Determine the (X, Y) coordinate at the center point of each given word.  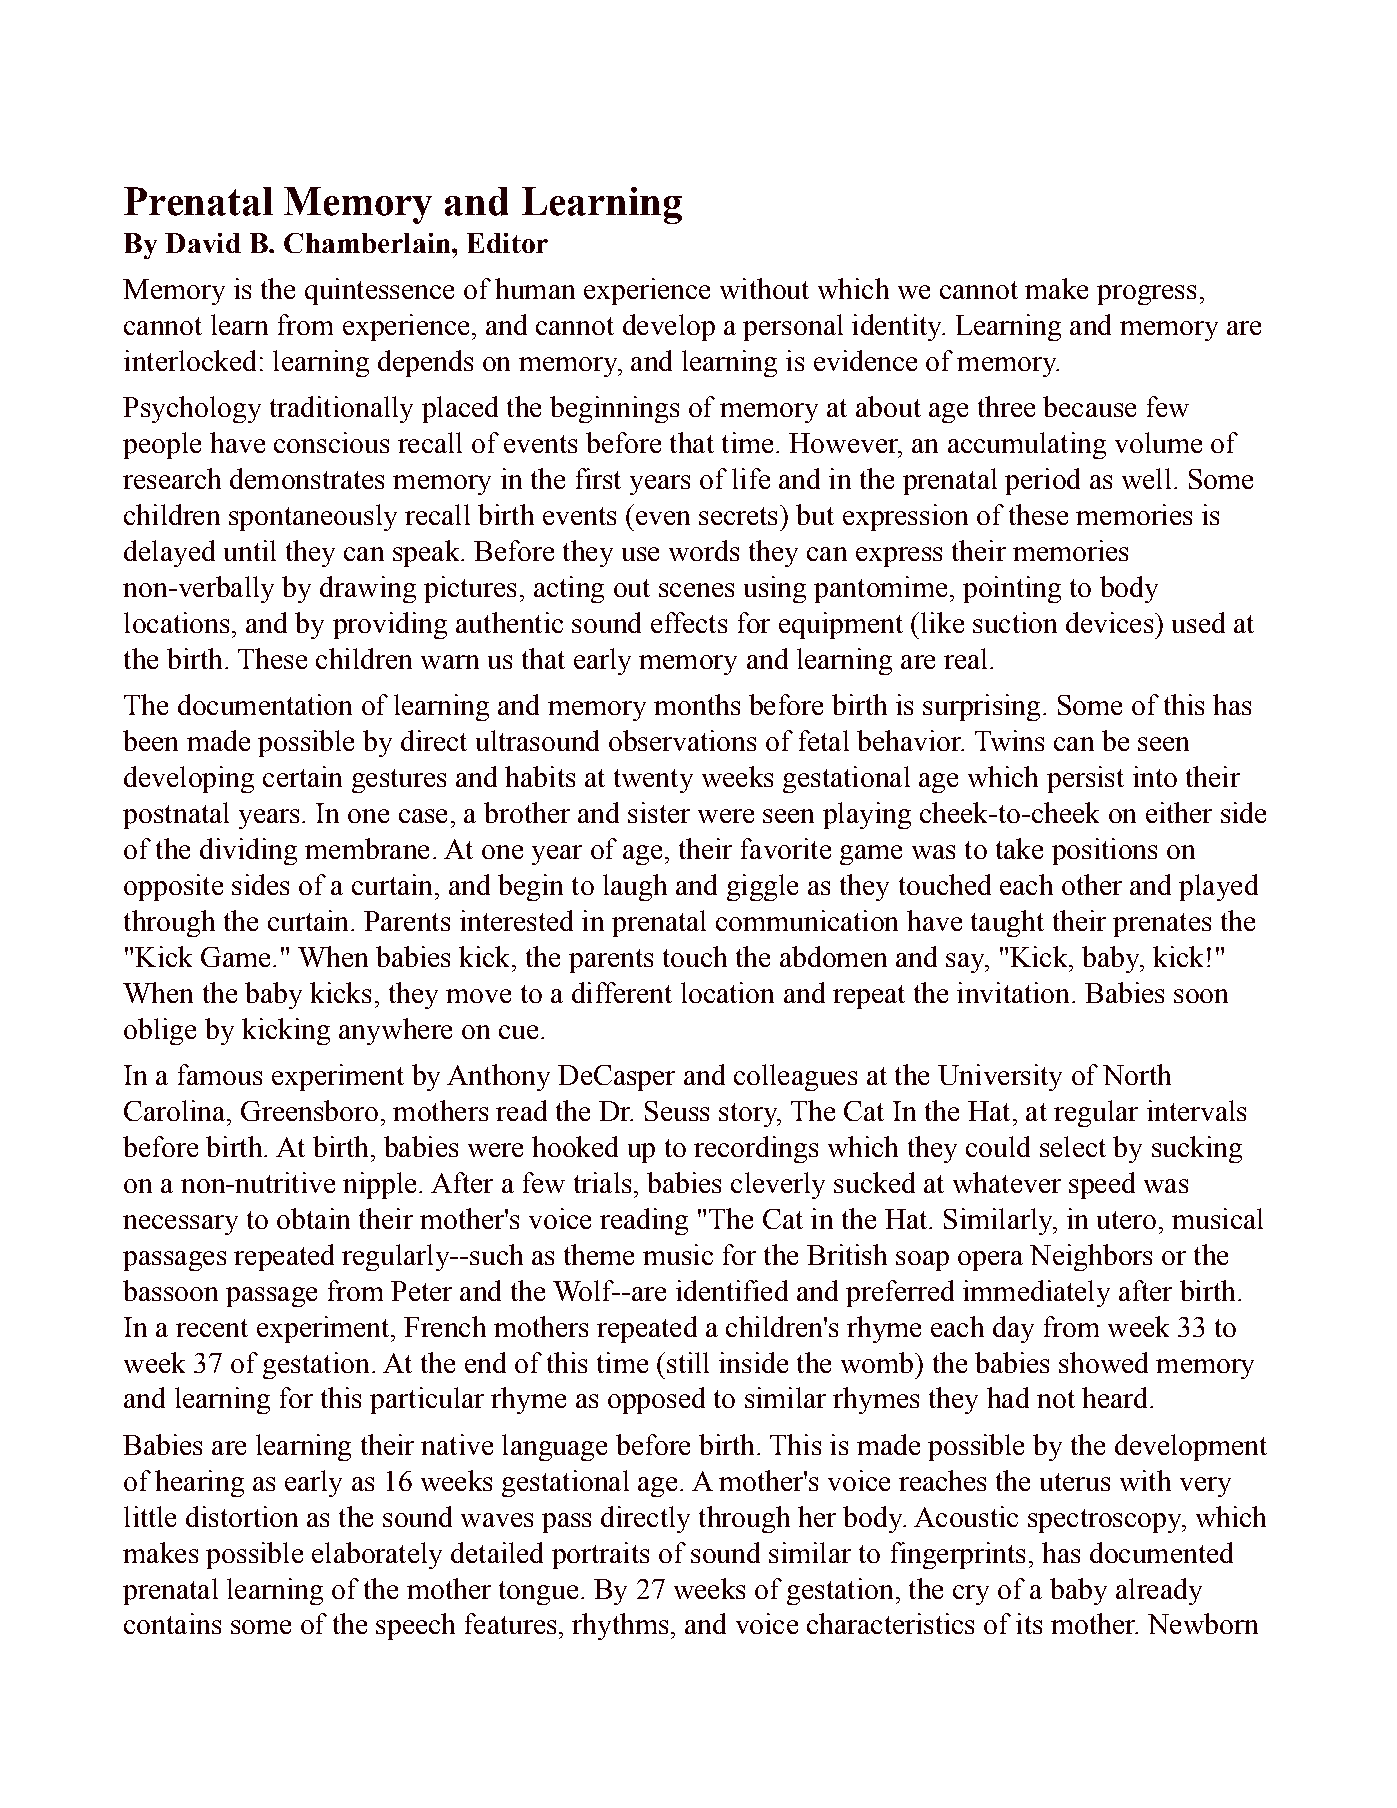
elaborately (377, 1555)
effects (689, 622)
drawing (368, 589)
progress (1146, 295)
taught (1007, 923)
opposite (173, 887)
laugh (635, 887)
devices (1111, 622)
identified (732, 1290)
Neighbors (1091, 1257)
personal (793, 327)
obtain (313, 1218)
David (203, 243)
